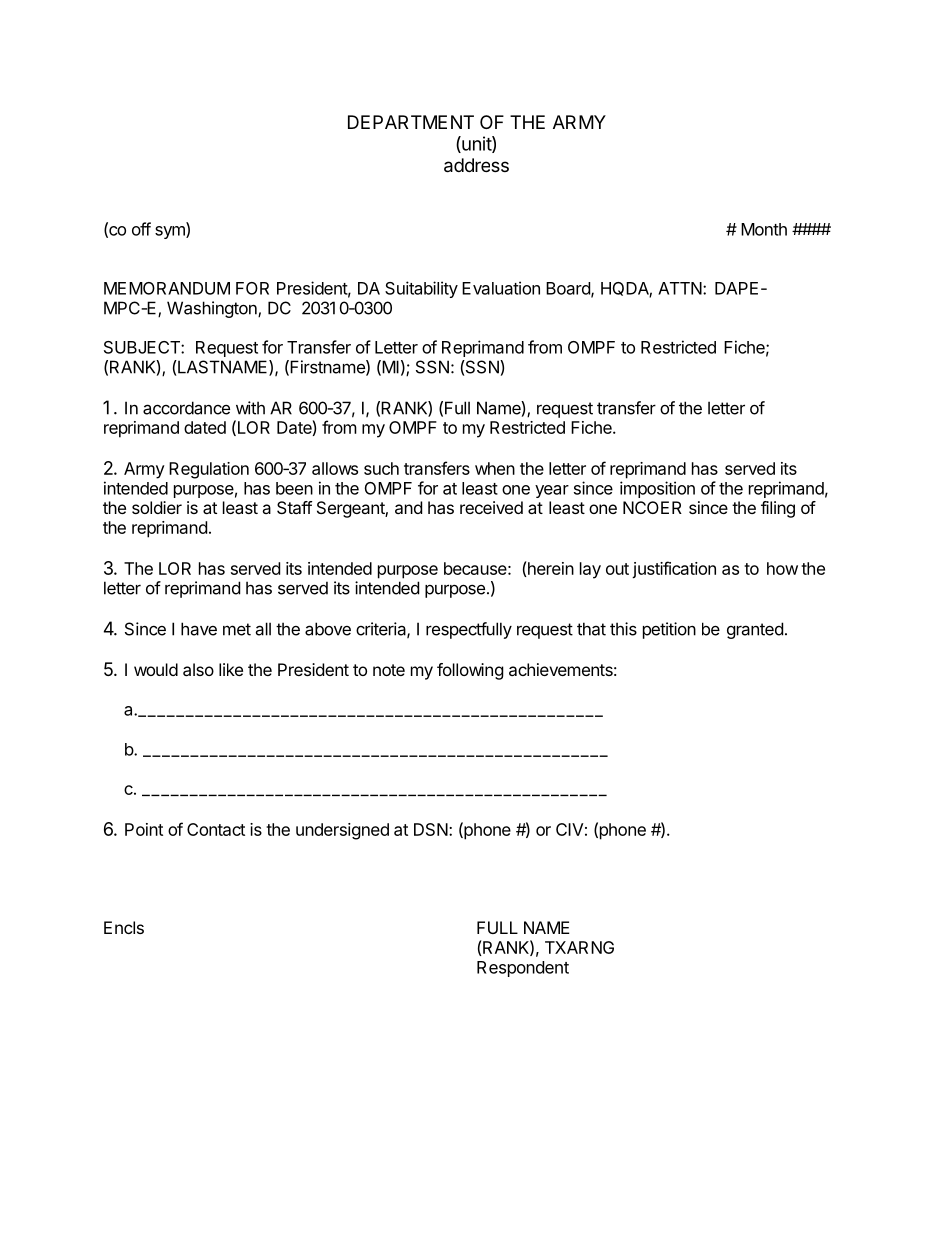 The image size is (952, 1233). I want to click on soldier, so click(157, 507).
